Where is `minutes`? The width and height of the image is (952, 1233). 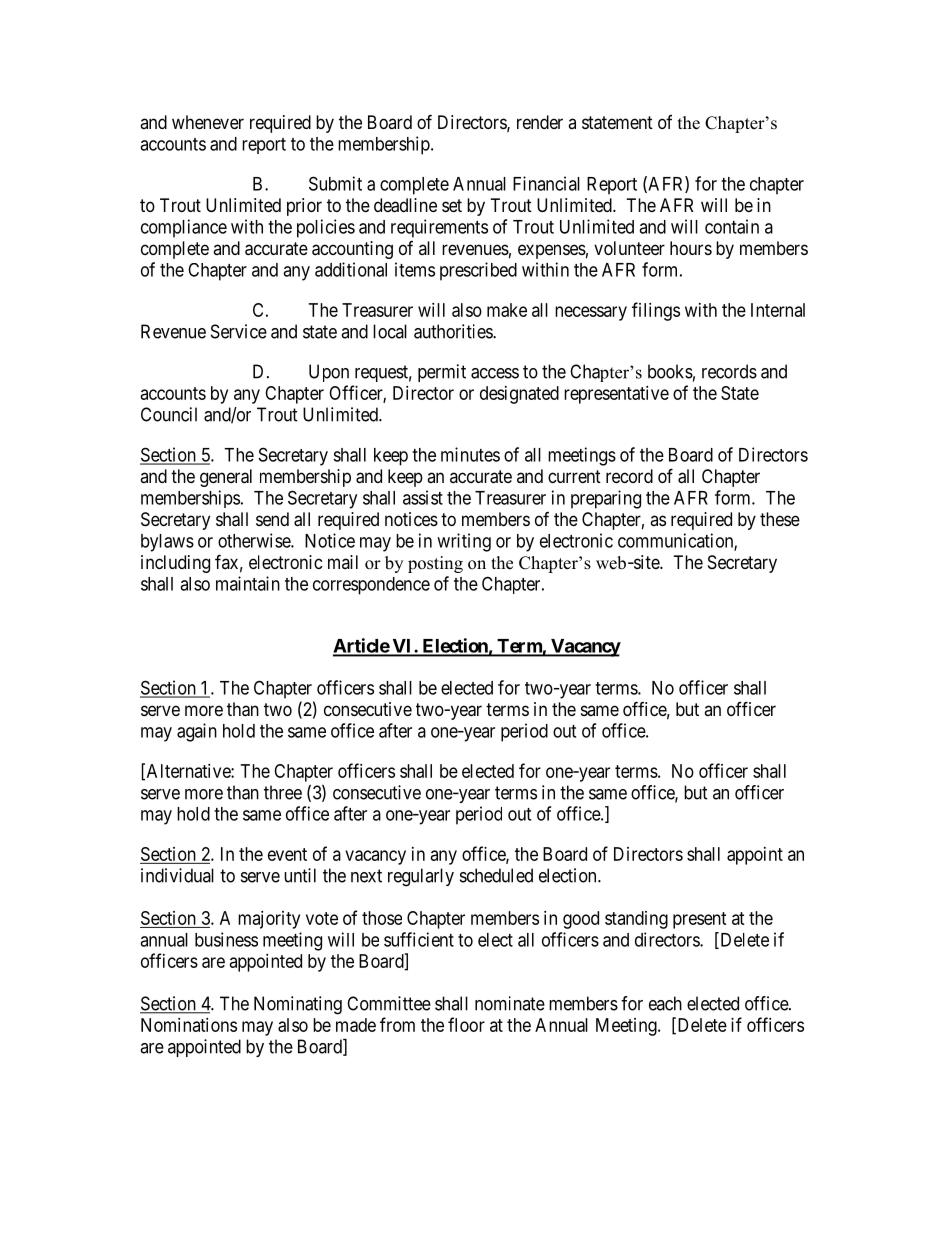 minutes is located at coordinates (470, 454).
